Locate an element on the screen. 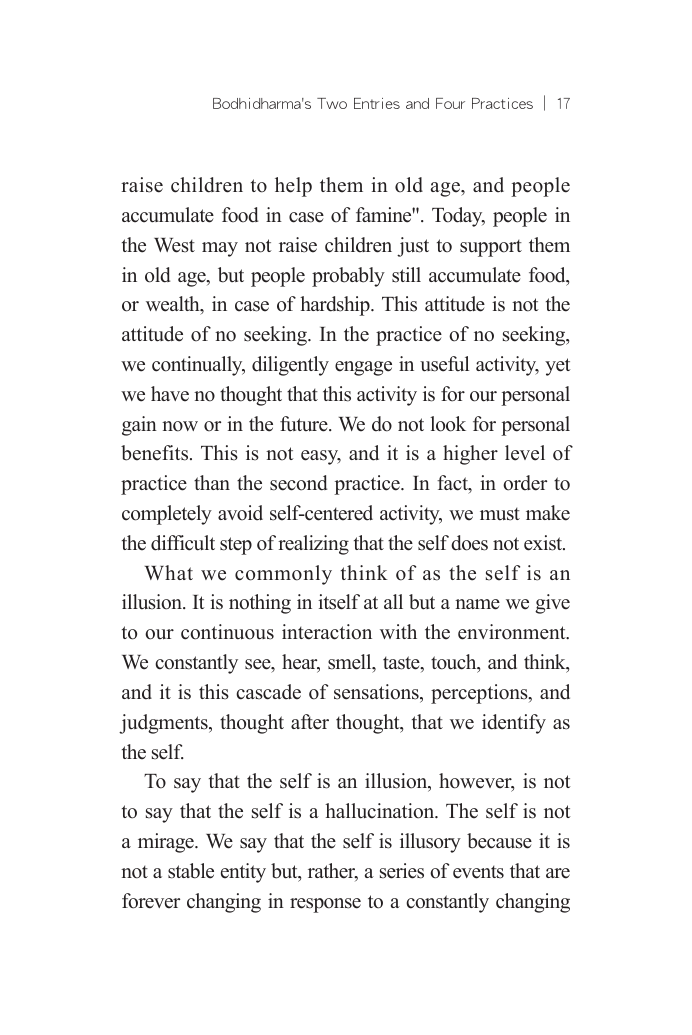 The width and height of the screenshot is (692, 1035). Two is located at coordinates (332, 103).
